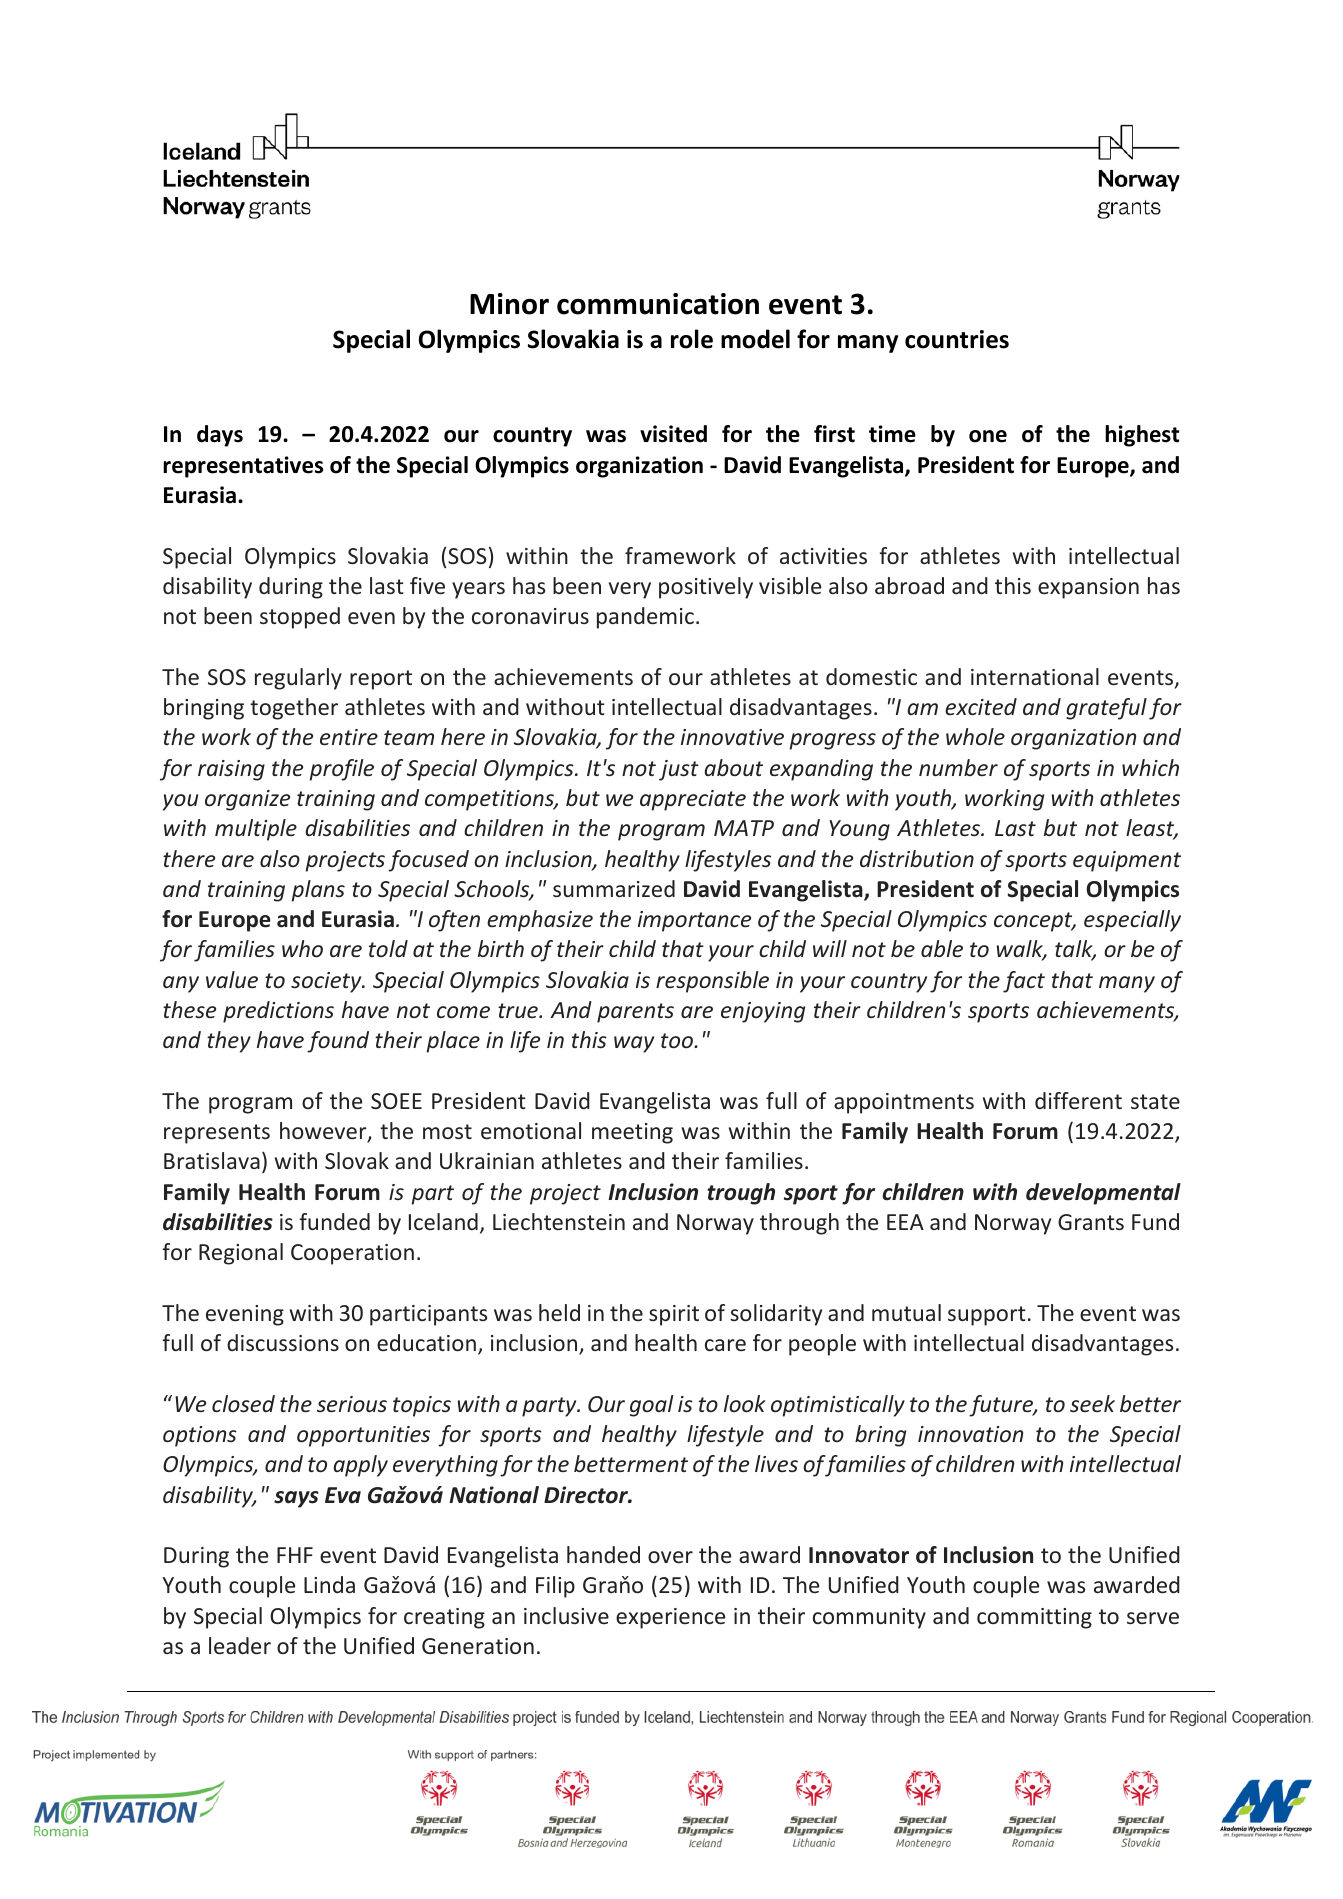 The image size is (1343, 1899). What do you see at coordinates (352, 1254) in the screenshot?
I see `Cooperation` at bounding box center [352, 1254].
